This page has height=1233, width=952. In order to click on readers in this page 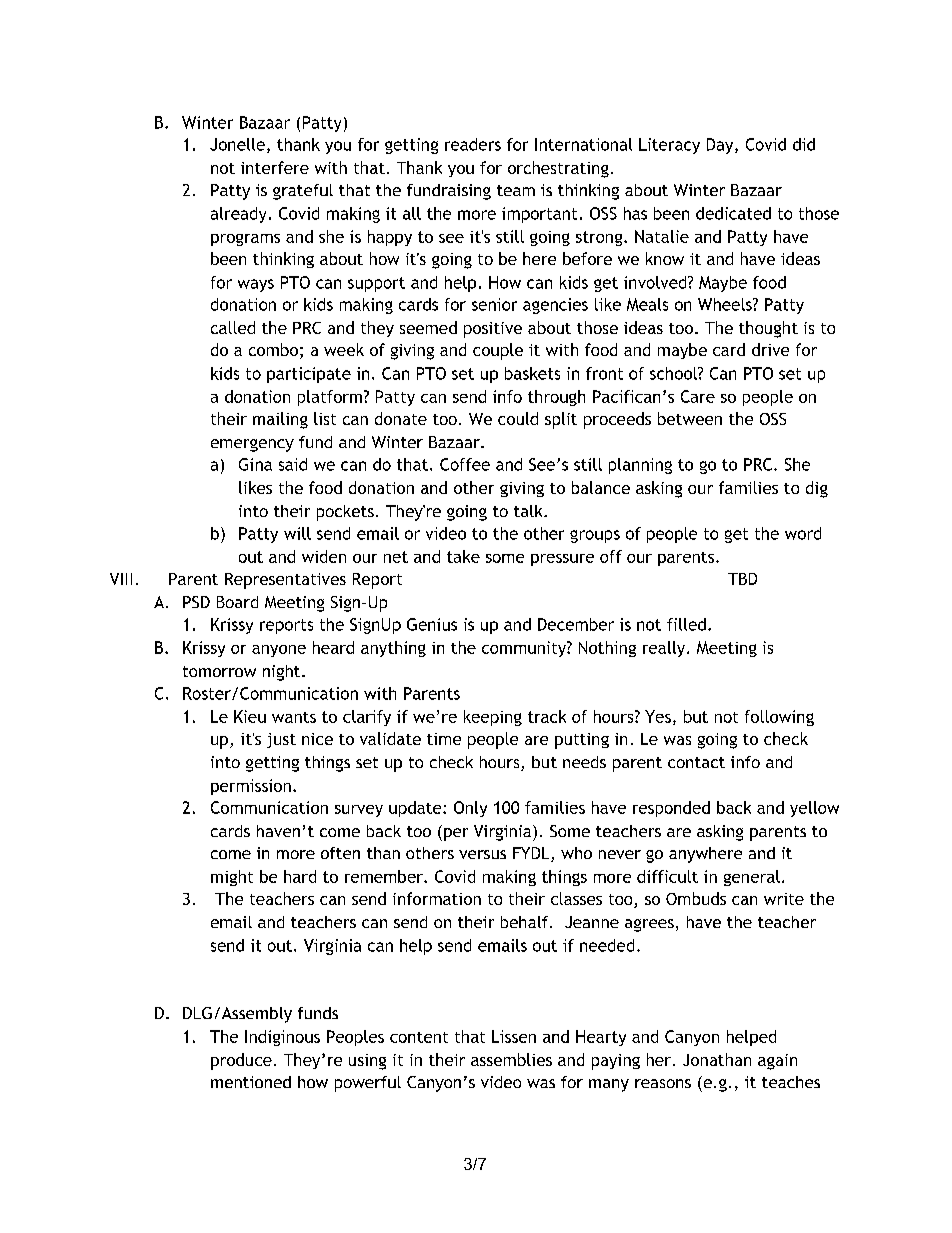, I will do `click(473, 144)`.
